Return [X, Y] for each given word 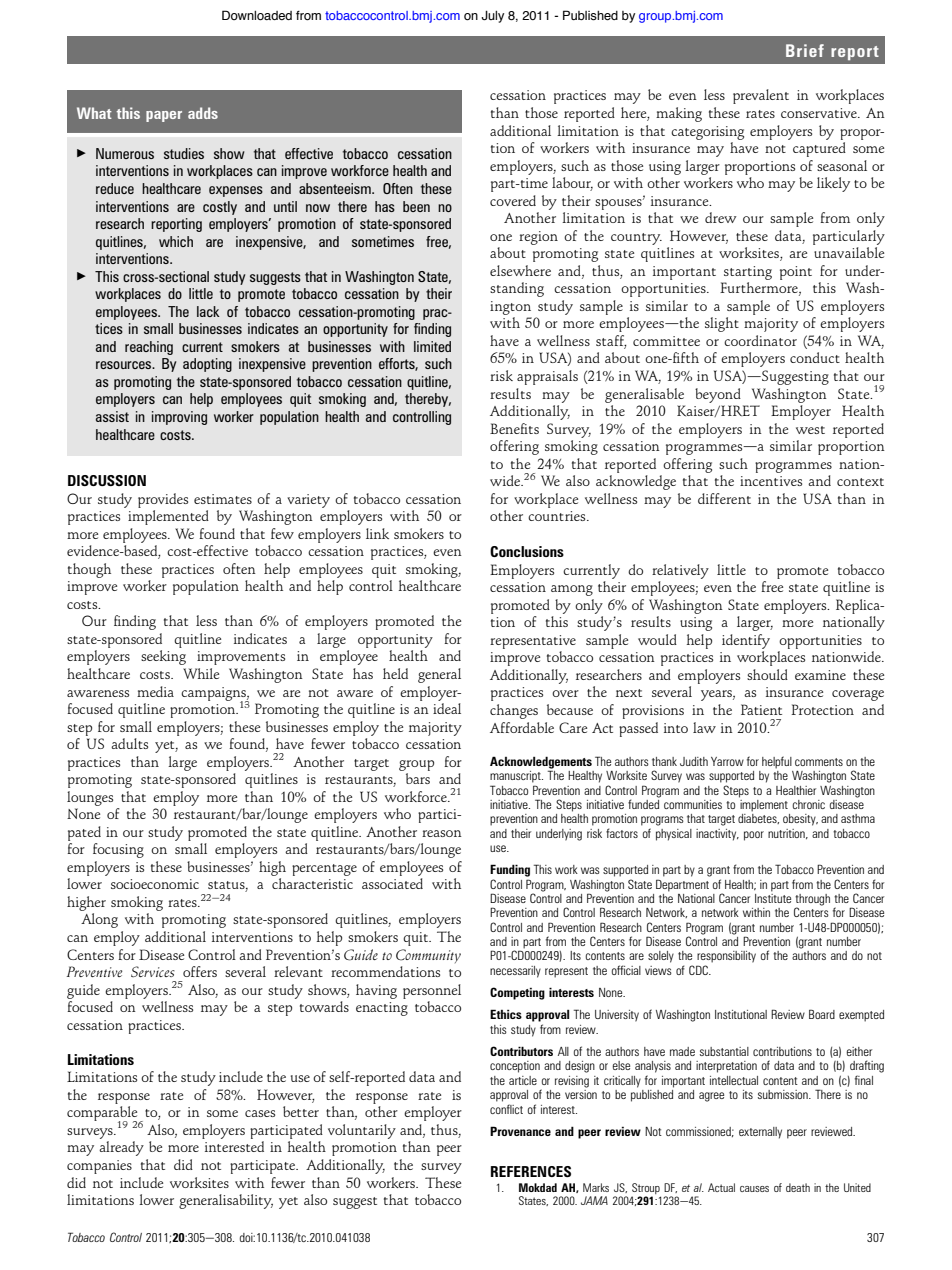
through [812, 901]
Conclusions [527, 551]
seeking [163, 657]
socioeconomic [155, 884]
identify [746, 641]
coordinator [760, 340]
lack [208, 311]
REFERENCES [531, 1171]
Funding [510, 870]
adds [203, 113]
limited [432, 346]
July [492, 16]
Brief [805, 50]
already [121, 1148]
